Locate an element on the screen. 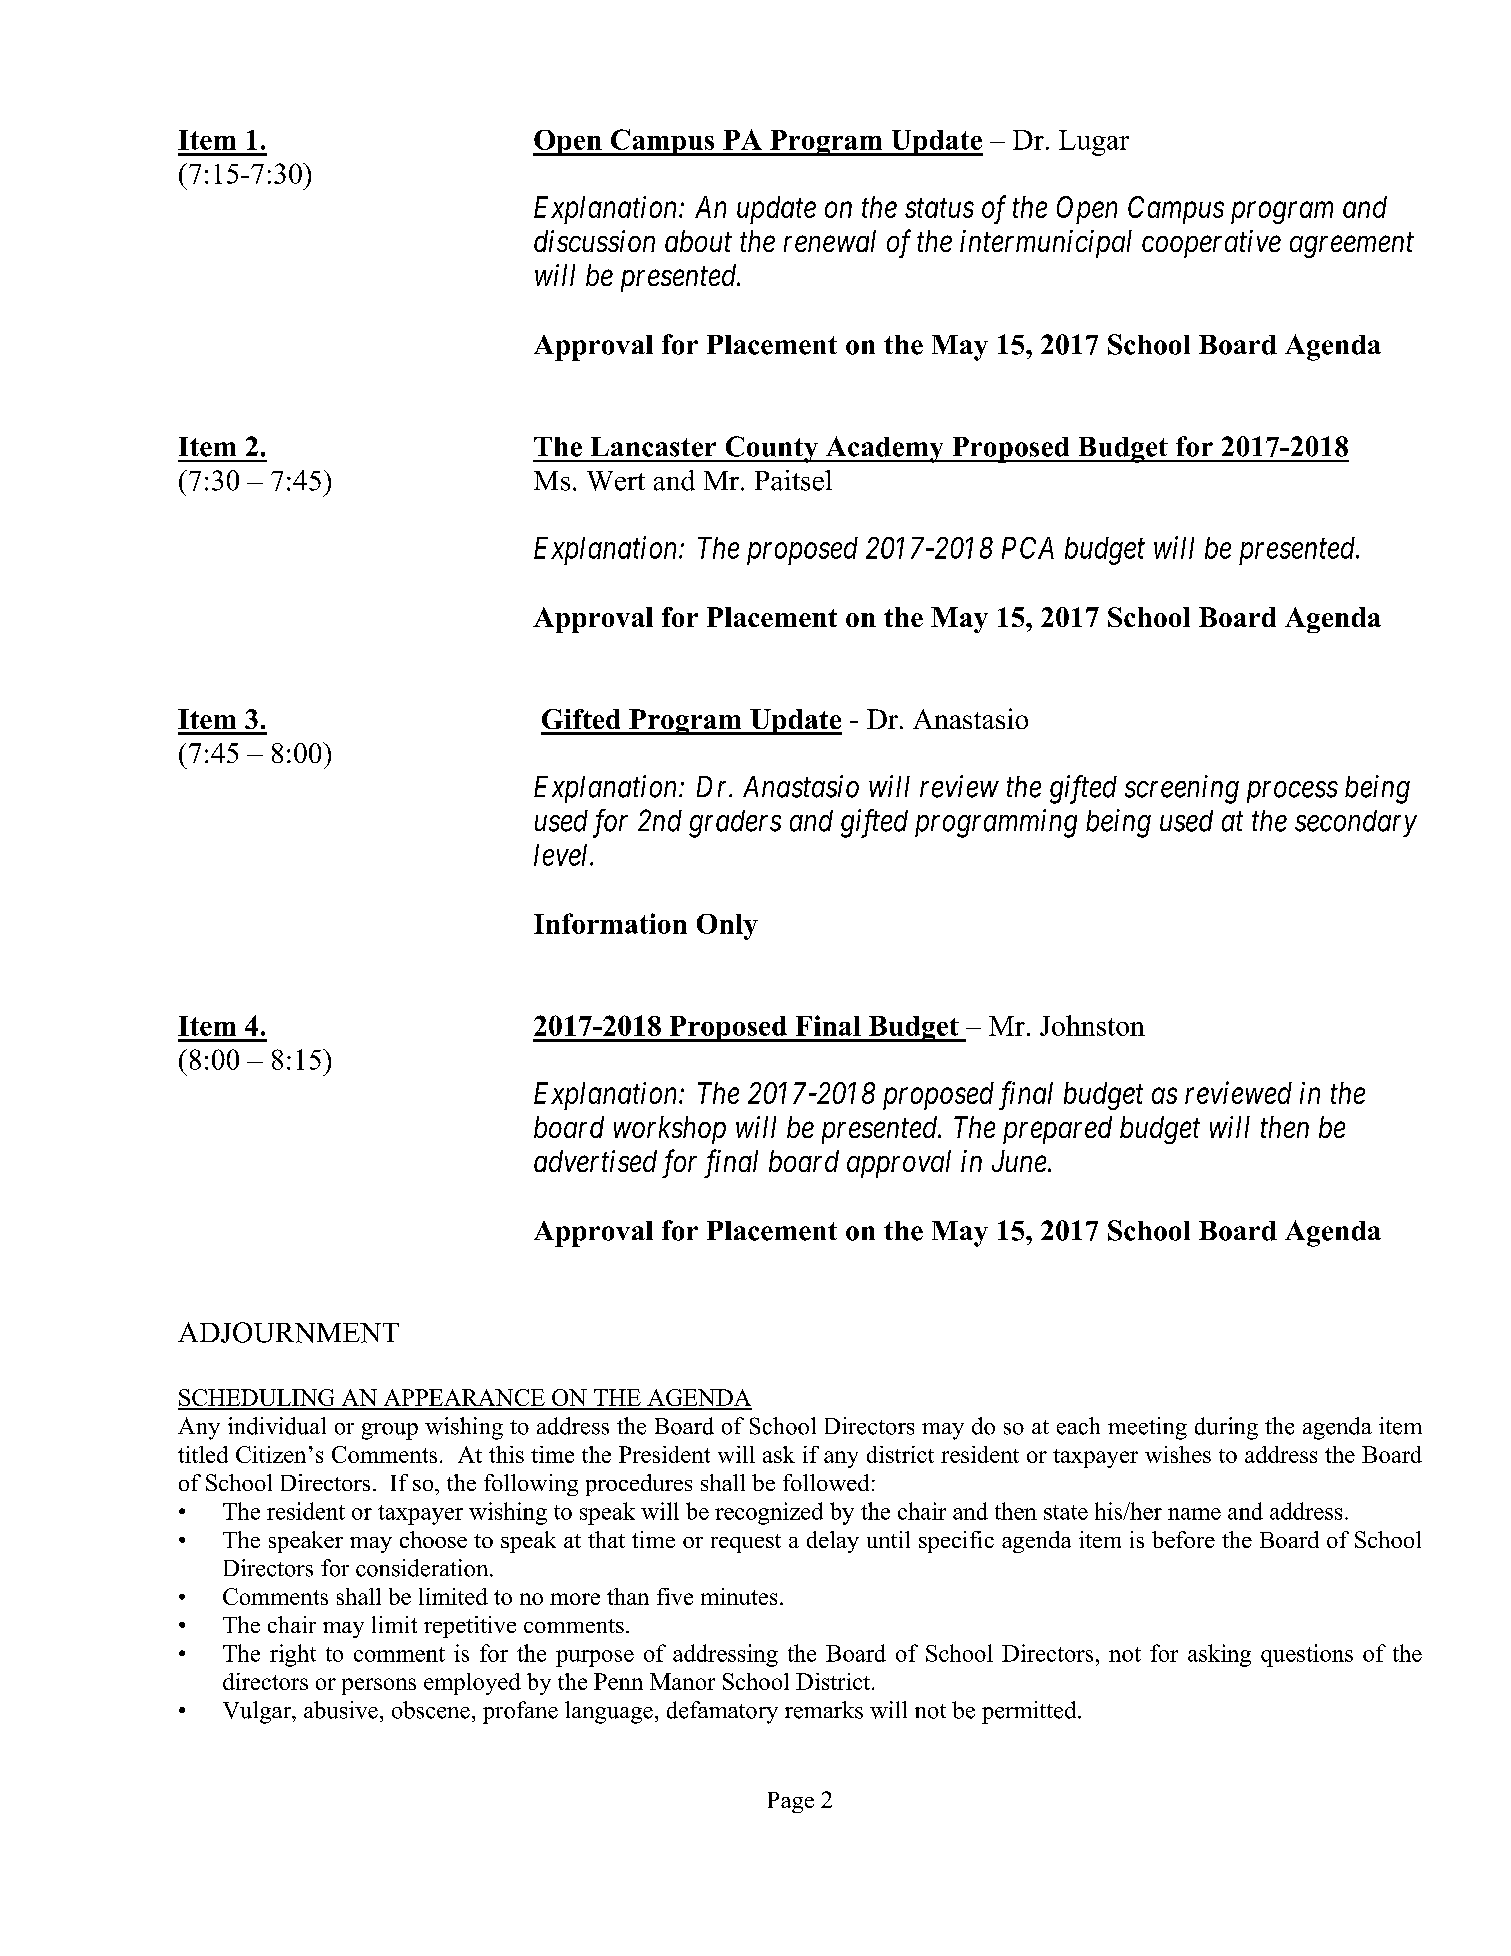  followed is located at coordinates (826, 1482).
